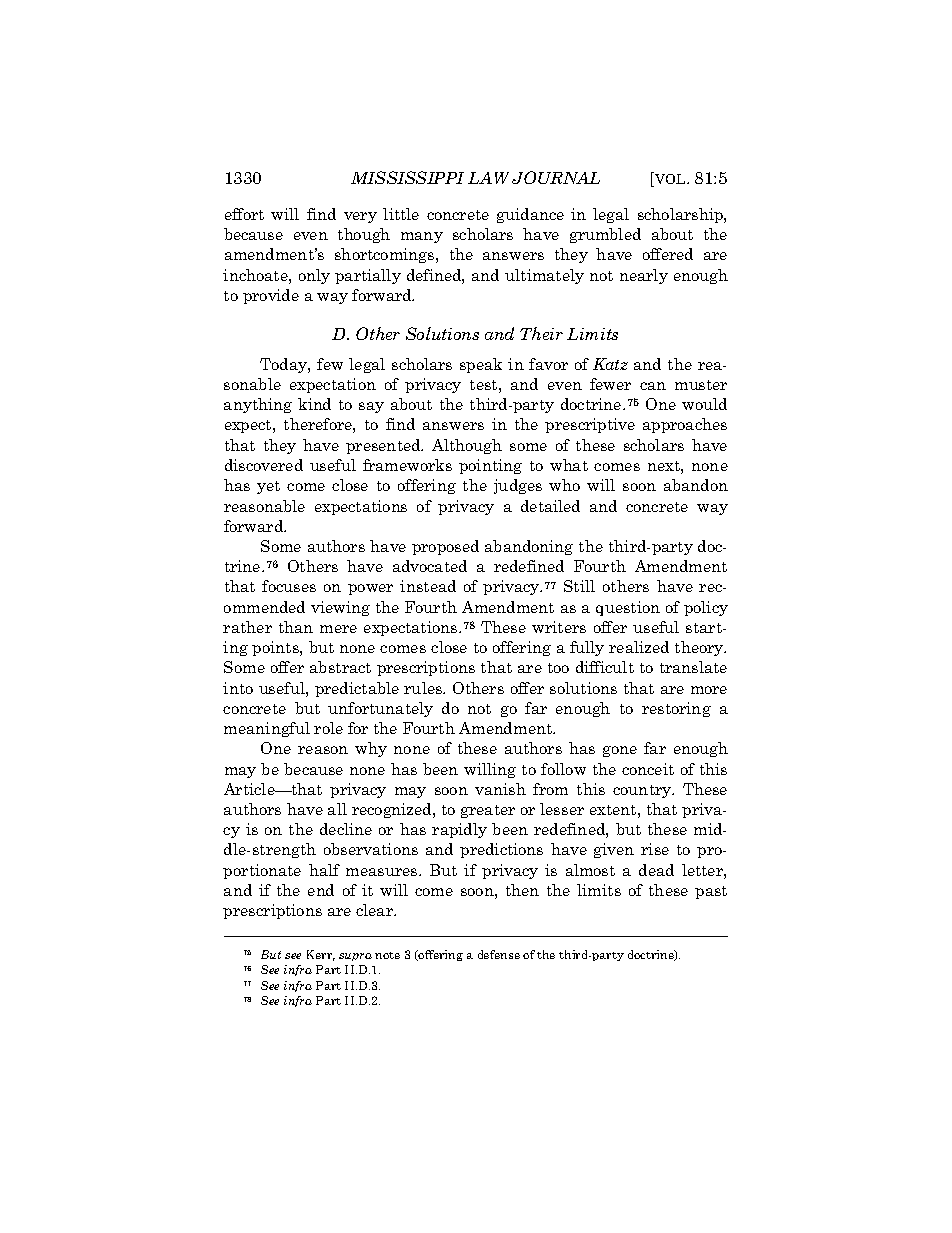 The height and width of the screenshot is (1233, 952). I want to click on pointing, so click(490, 466).
